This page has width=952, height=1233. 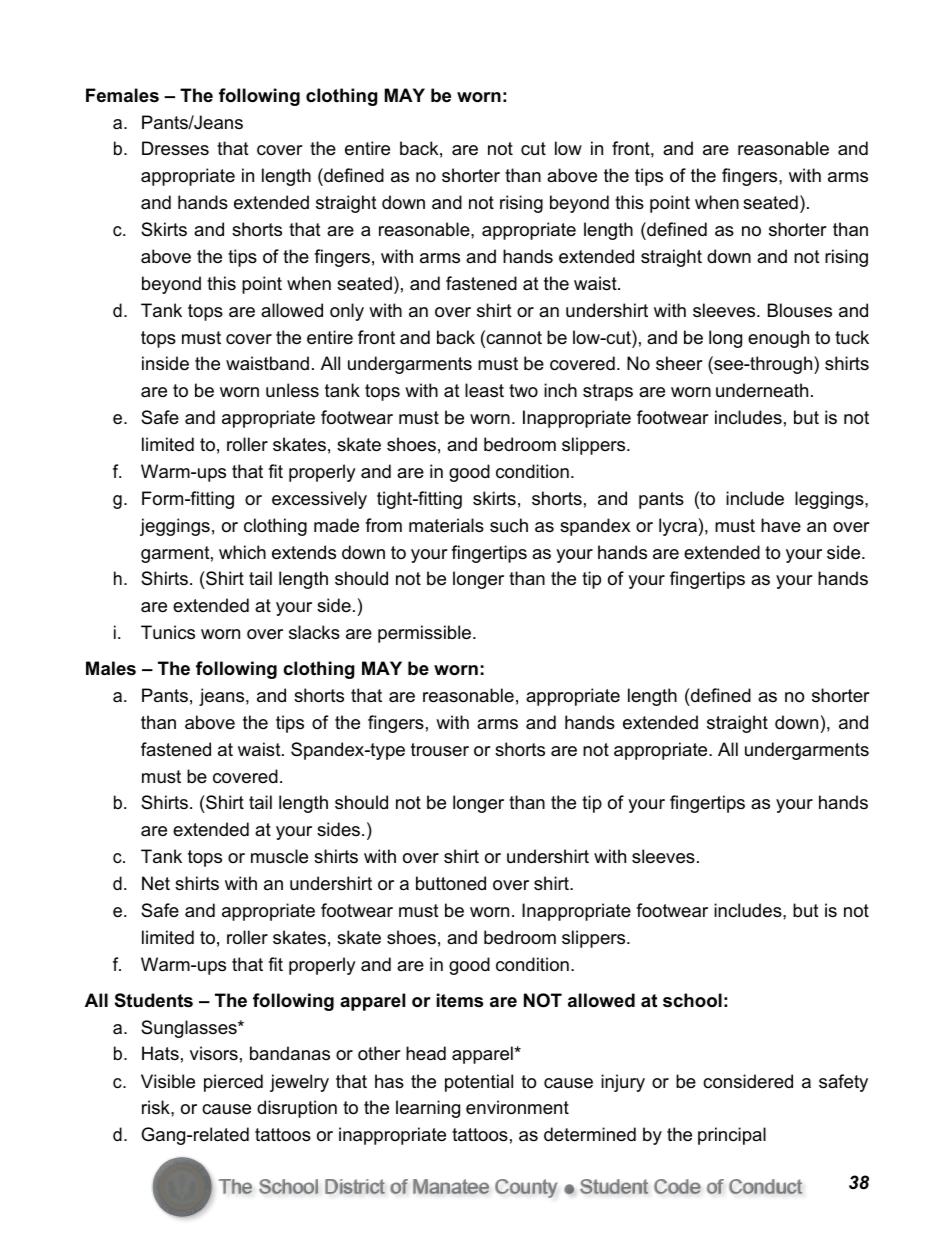 What do you see at coordinates (781, 525) in the page?
I see `have` at bounding box center [781, 525].
